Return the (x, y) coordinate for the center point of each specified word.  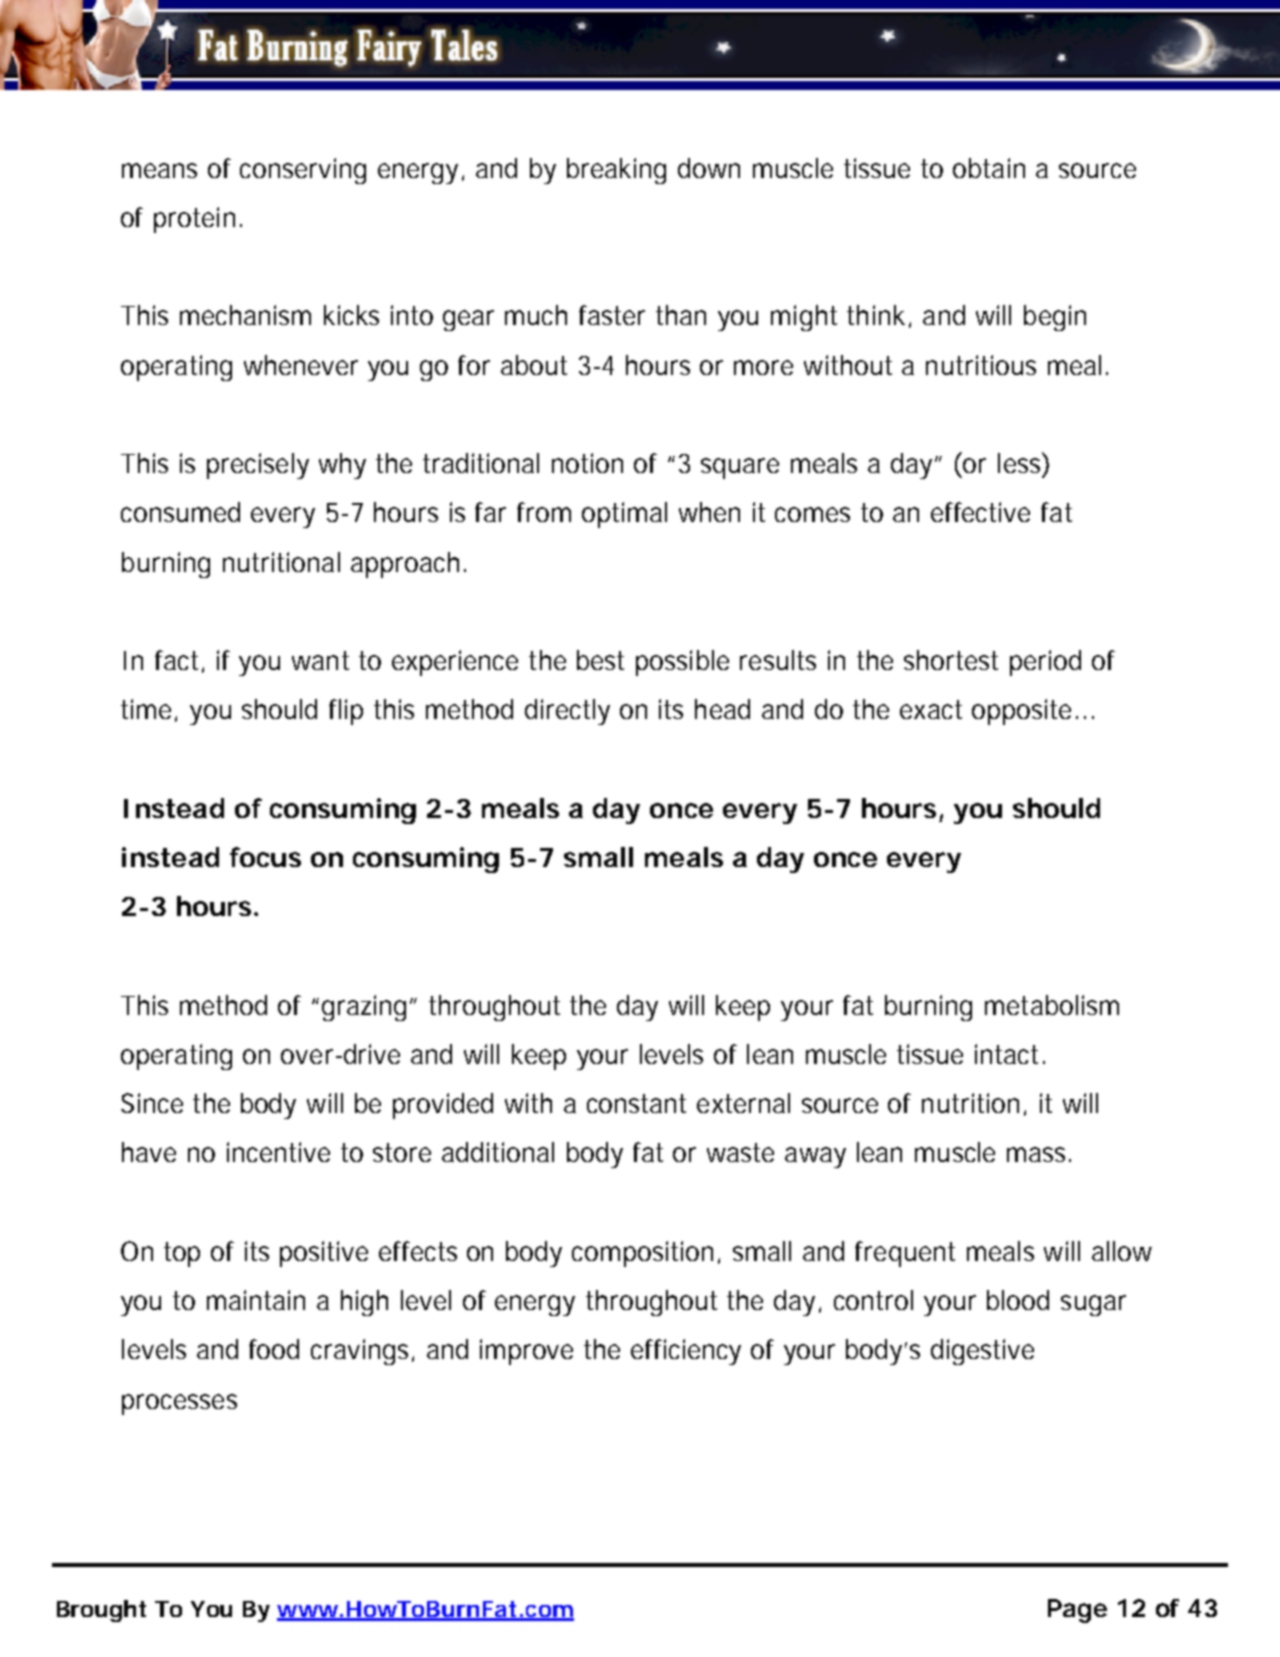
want (320, 660)
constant (636, 1103)
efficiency (686, 1352)
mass (1038, 1154)
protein (194, 220)
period (1045, 663)
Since (152, 1103)
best (600, 660)
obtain (989, 168)
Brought (101, 1611)
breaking (616, 171)
